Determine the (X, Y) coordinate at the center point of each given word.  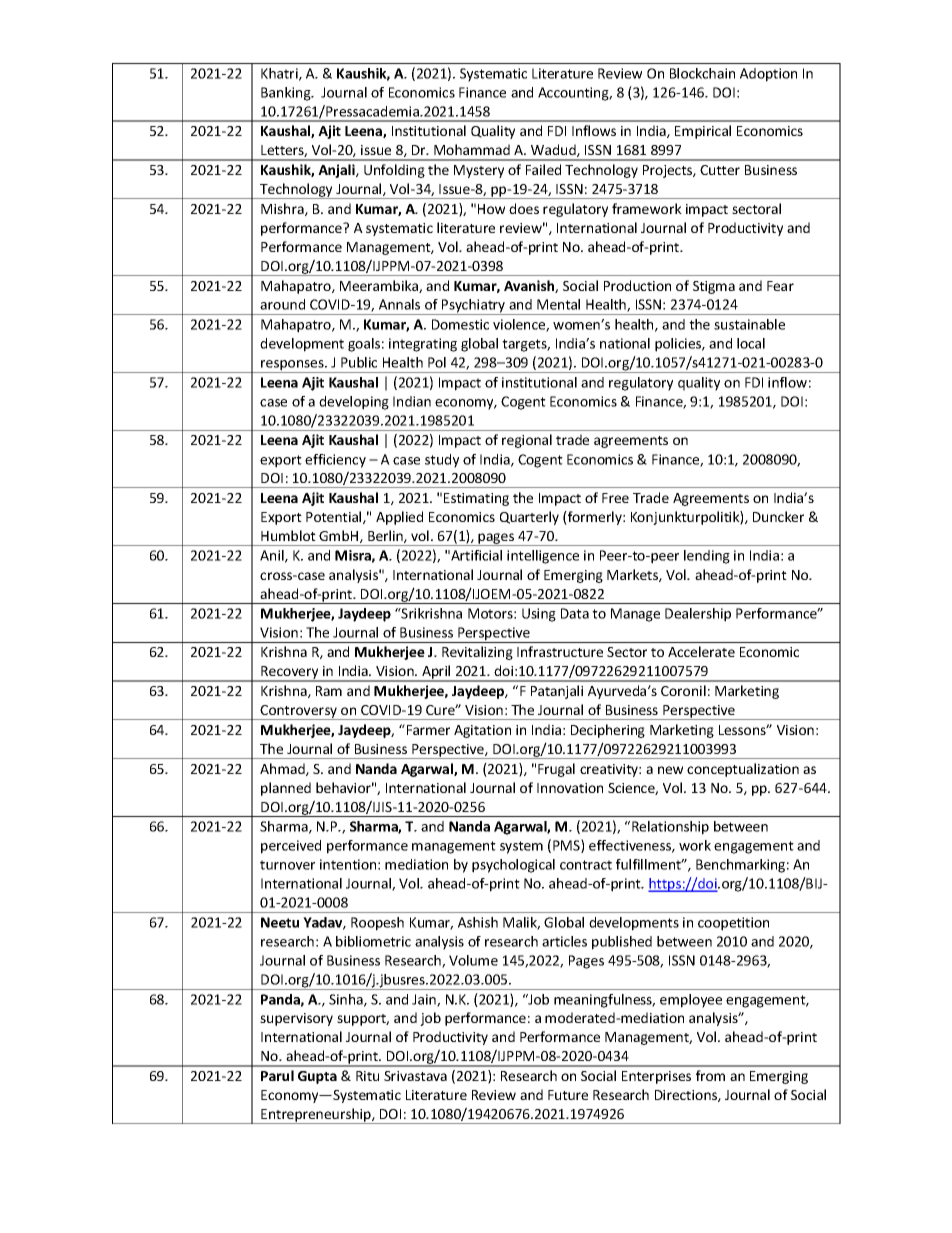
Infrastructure (560, 651)
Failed (543, 169)
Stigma (714, 287)
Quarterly (529, 518)
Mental (558, 304)
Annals (399, 304)
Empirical (703, 132)
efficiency (335, 461)
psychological (513, 866)
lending (707, 557)
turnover (287, 865)
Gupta (317, 1077)
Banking (287, 94)
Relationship (670, 828)
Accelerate (701, 651)
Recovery (290, 674)
